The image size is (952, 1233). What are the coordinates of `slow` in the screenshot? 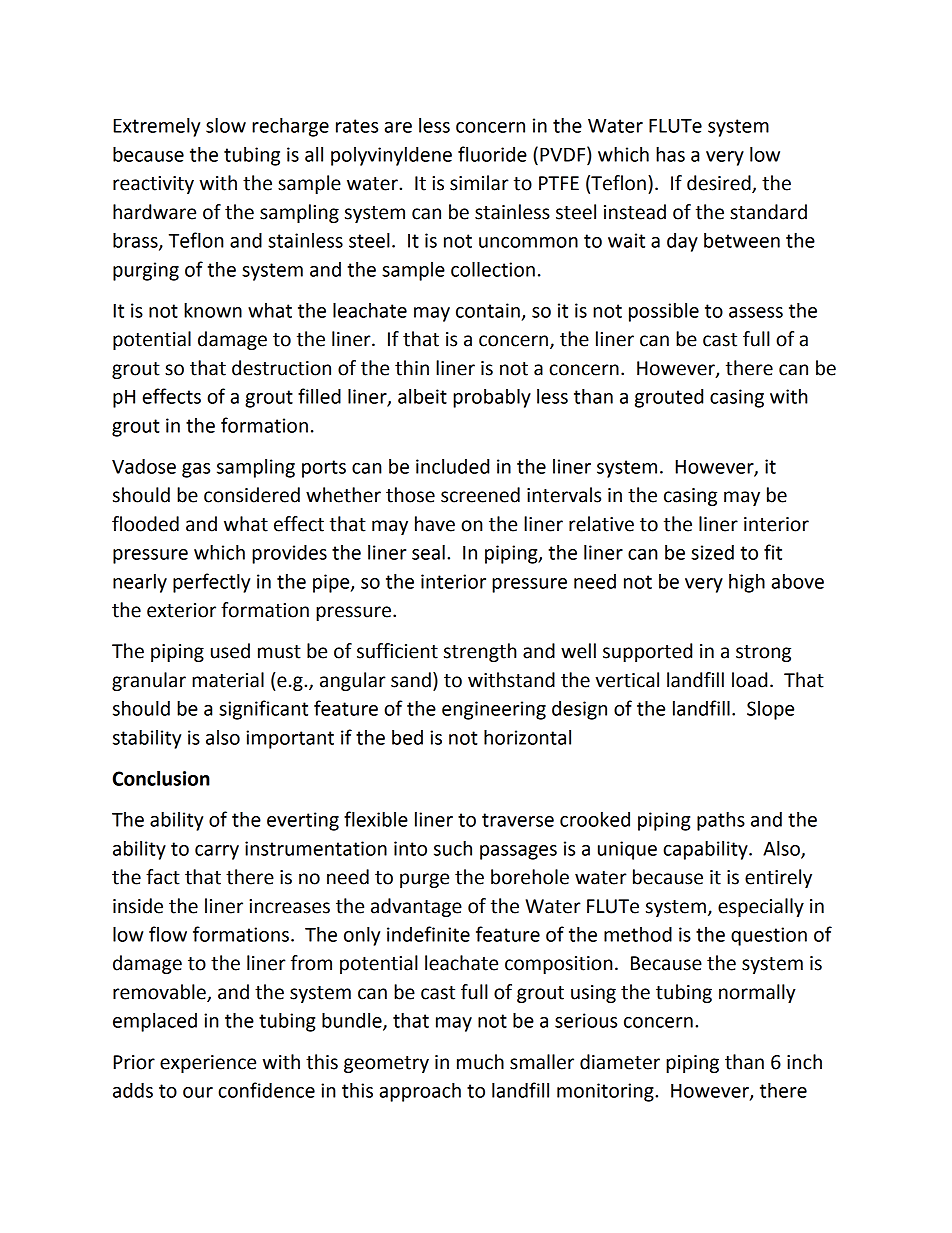 It's located at (226, 125).
